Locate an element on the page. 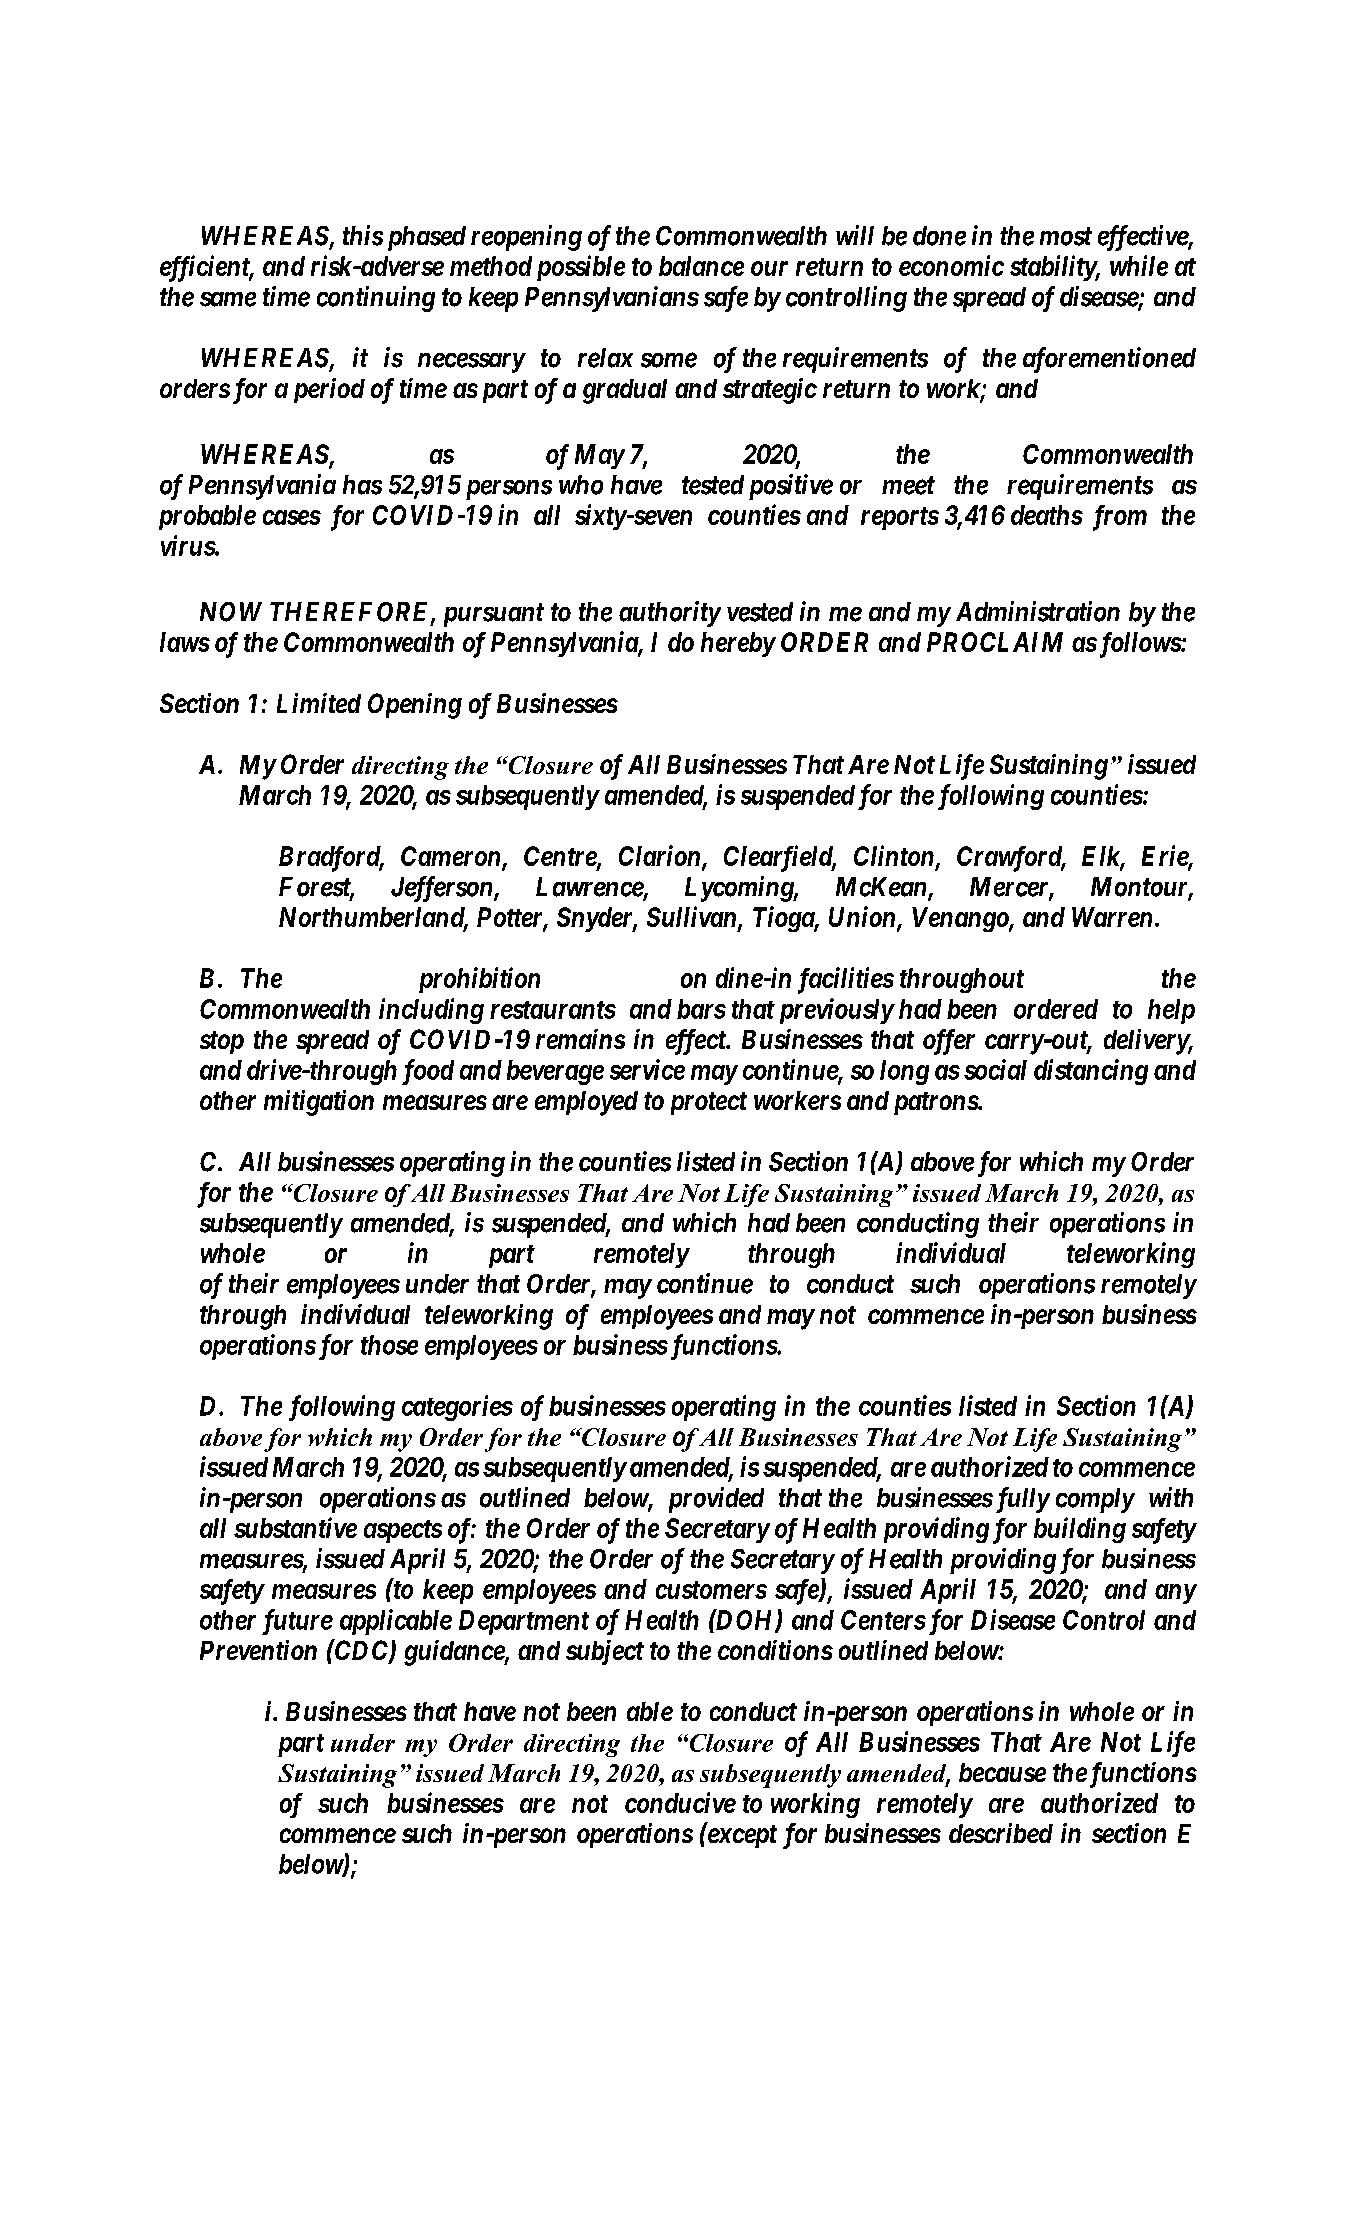 Image resolution: width=1354 pixels, height=2231 pixels. protect is located at coordinates (709, 1103).
